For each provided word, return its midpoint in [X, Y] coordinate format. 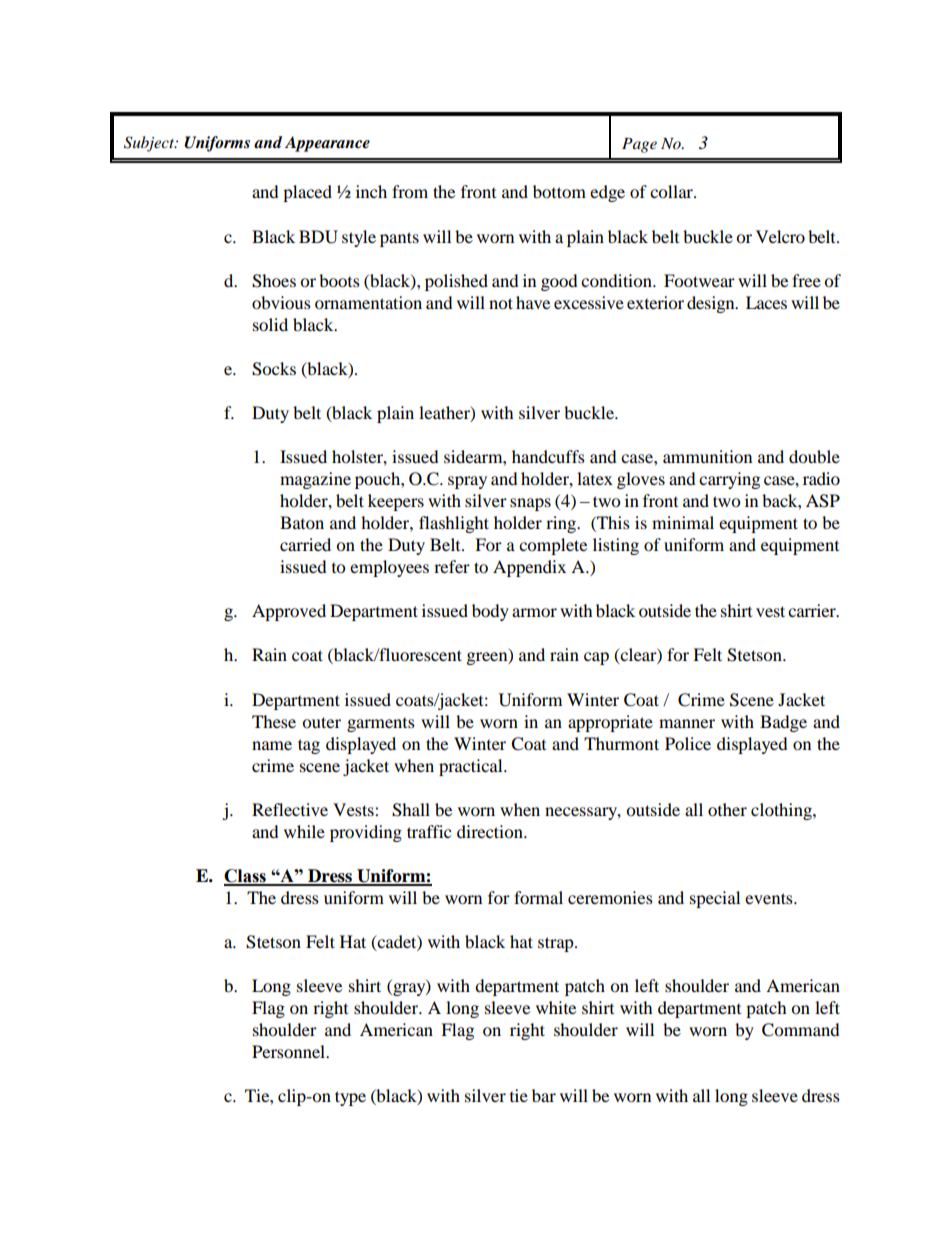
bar [544, 1095]
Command [801, 1030]
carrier [813, 610]
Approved [289, 612]
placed [307, 193]
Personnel [290, 1051]
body [490, 612]
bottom [559, 191]
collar [672, 191]
